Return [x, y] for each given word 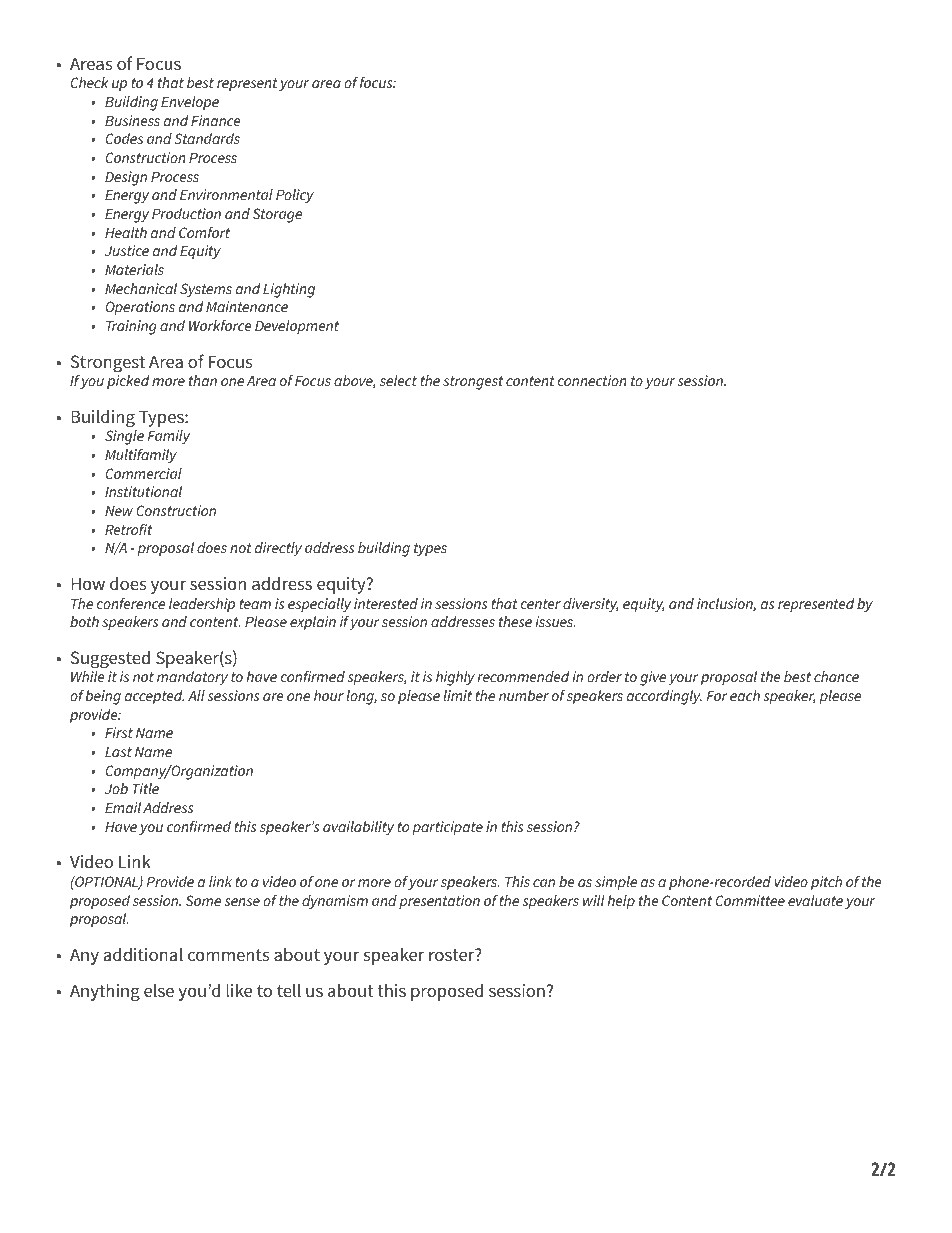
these [515, 621]
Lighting [289, 290]
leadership [202, 605]
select [398, 380]
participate [447, 828]
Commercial [144, 473]
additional [143, 954]
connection [592, 380]
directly [278, 549]
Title [146, 788]
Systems [206, 290]
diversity [590, 605]
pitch [826, 883]
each [745, 695]
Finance [215, 120]
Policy [295, 196]
